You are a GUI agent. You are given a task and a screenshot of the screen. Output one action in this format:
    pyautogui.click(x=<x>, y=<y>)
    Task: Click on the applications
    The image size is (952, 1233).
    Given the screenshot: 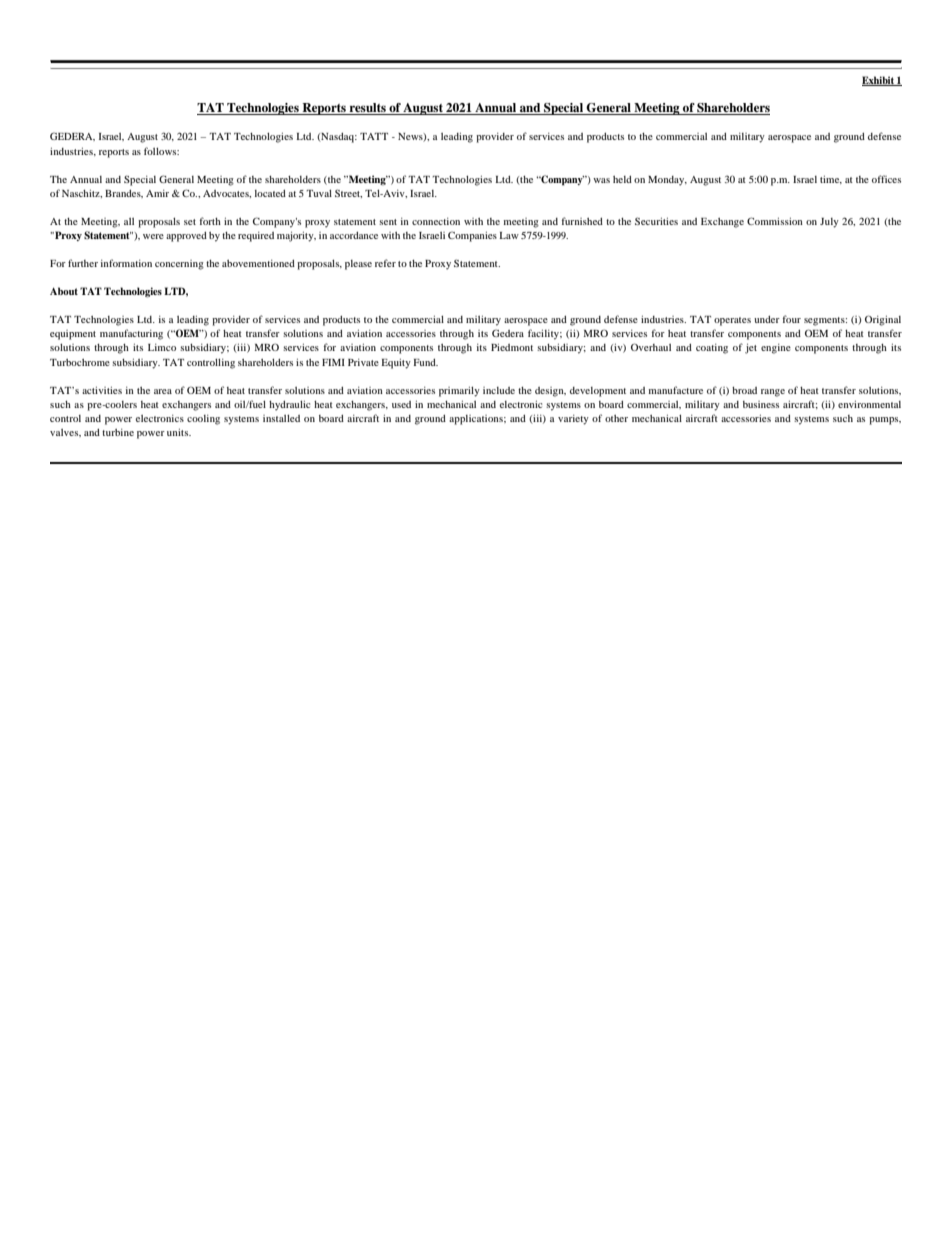 What is the action you would take?
    pyautogui.click(x=477, y=420)
